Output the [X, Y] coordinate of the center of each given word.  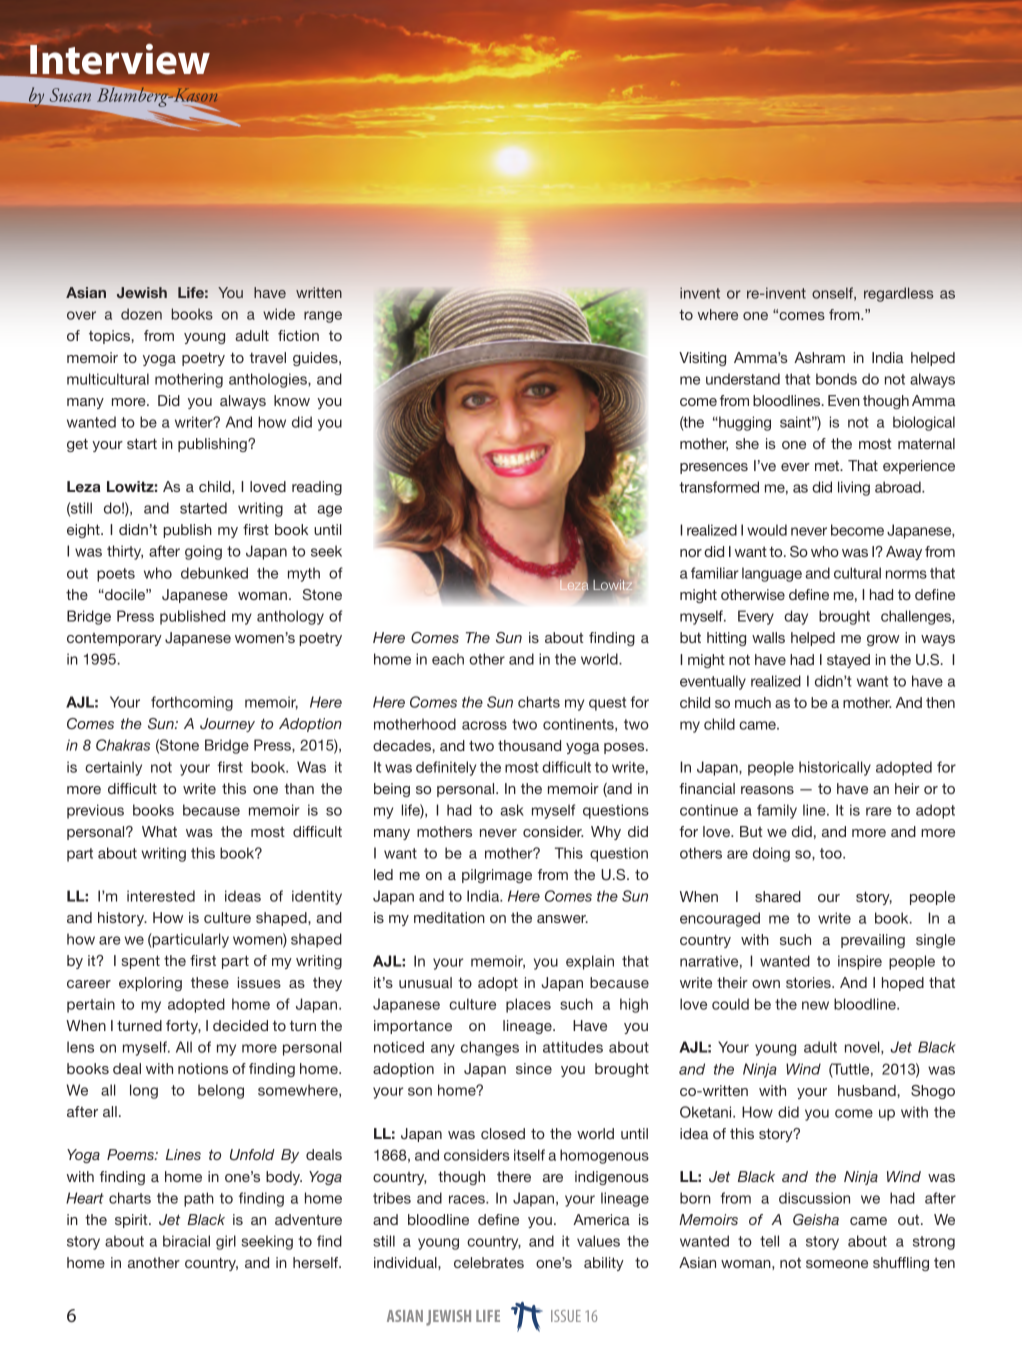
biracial [186, 1241]
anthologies [269, 380]
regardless [898, 294]
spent [141, 962]
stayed [848, 661]
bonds [836, 379]
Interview [120, 59]
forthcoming [192, 703]
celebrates [489, 1262]
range [323, 317]
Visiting [702, 359]
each [448, 659]
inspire [860, 962]
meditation [449, 917]
